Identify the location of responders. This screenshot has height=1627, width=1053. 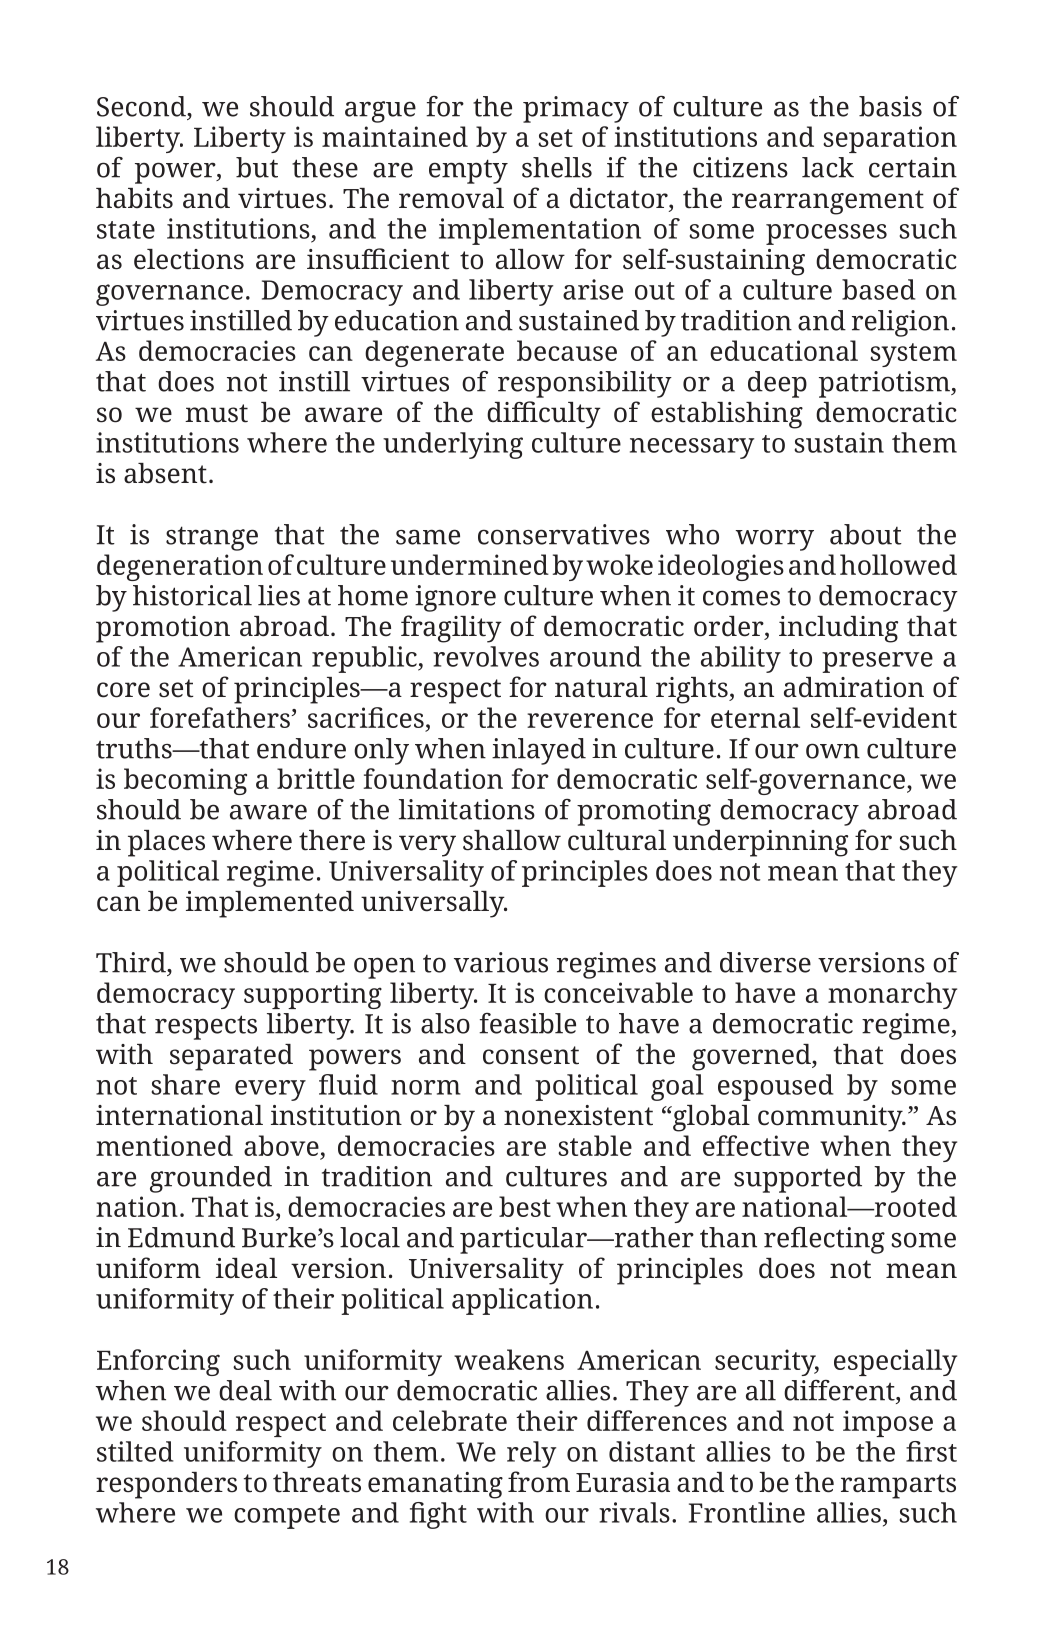
(166, 1485).
